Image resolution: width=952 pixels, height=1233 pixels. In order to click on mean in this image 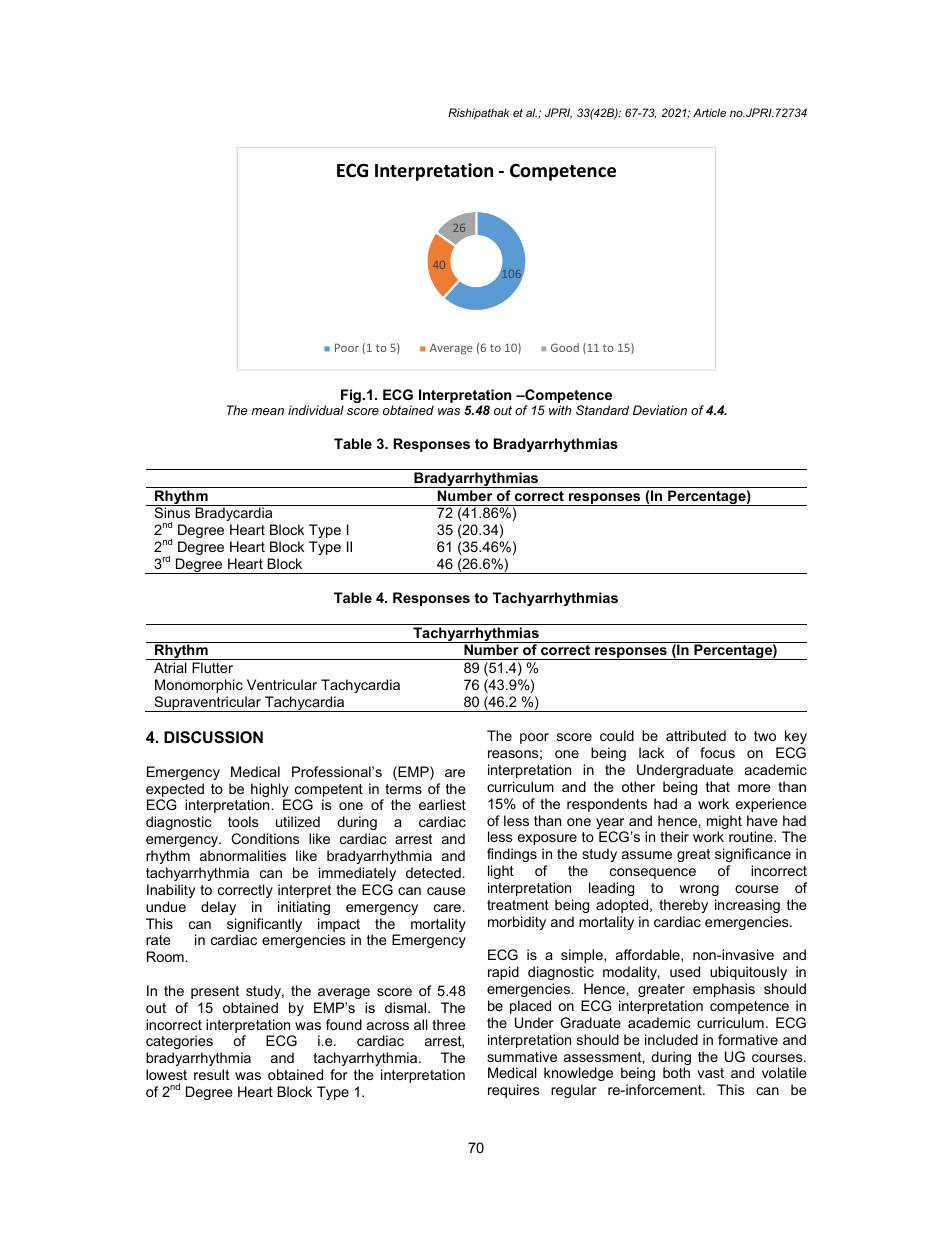, I will do `click(267, 411)`.
